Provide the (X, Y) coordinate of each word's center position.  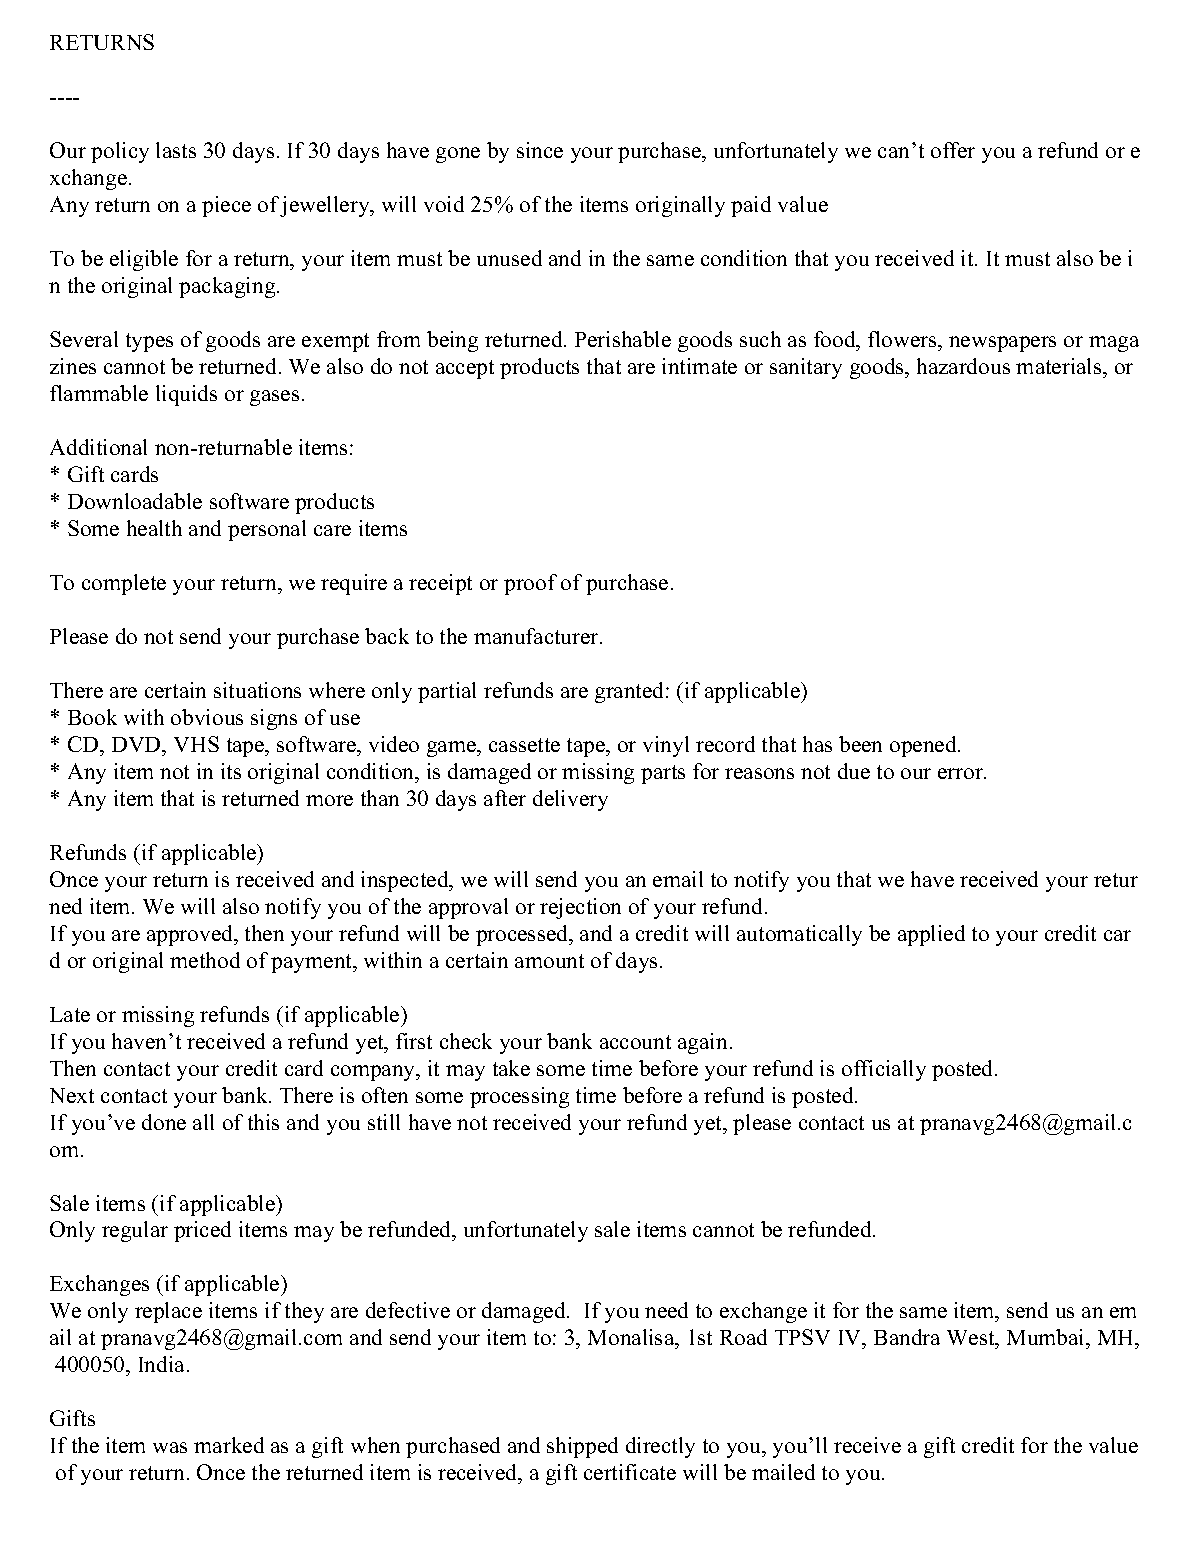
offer (953, 150)
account (635, 1042)
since (540, 150)
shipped (582, 1447)
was (170, 1447)
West (972, 1339)
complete (124, 584)
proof (530, 584)
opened (924, 746)
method (205, 960)
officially (884, 1070)
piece (226, 206)
